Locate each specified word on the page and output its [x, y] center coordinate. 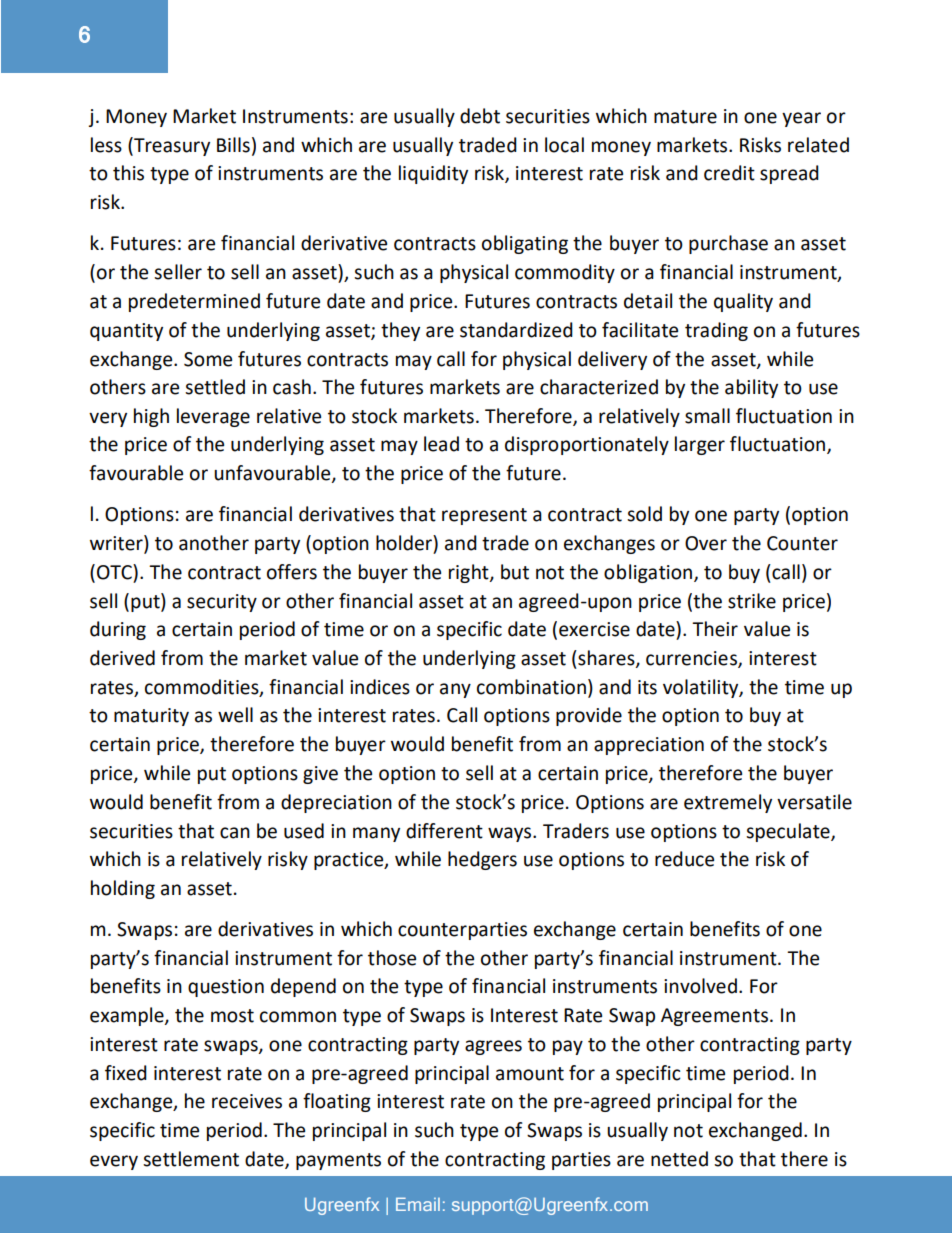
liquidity [433, 174]
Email [418, 1204]
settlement [191, 1159]
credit [729, 173]
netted [679, 1159]
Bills [233, 145]
